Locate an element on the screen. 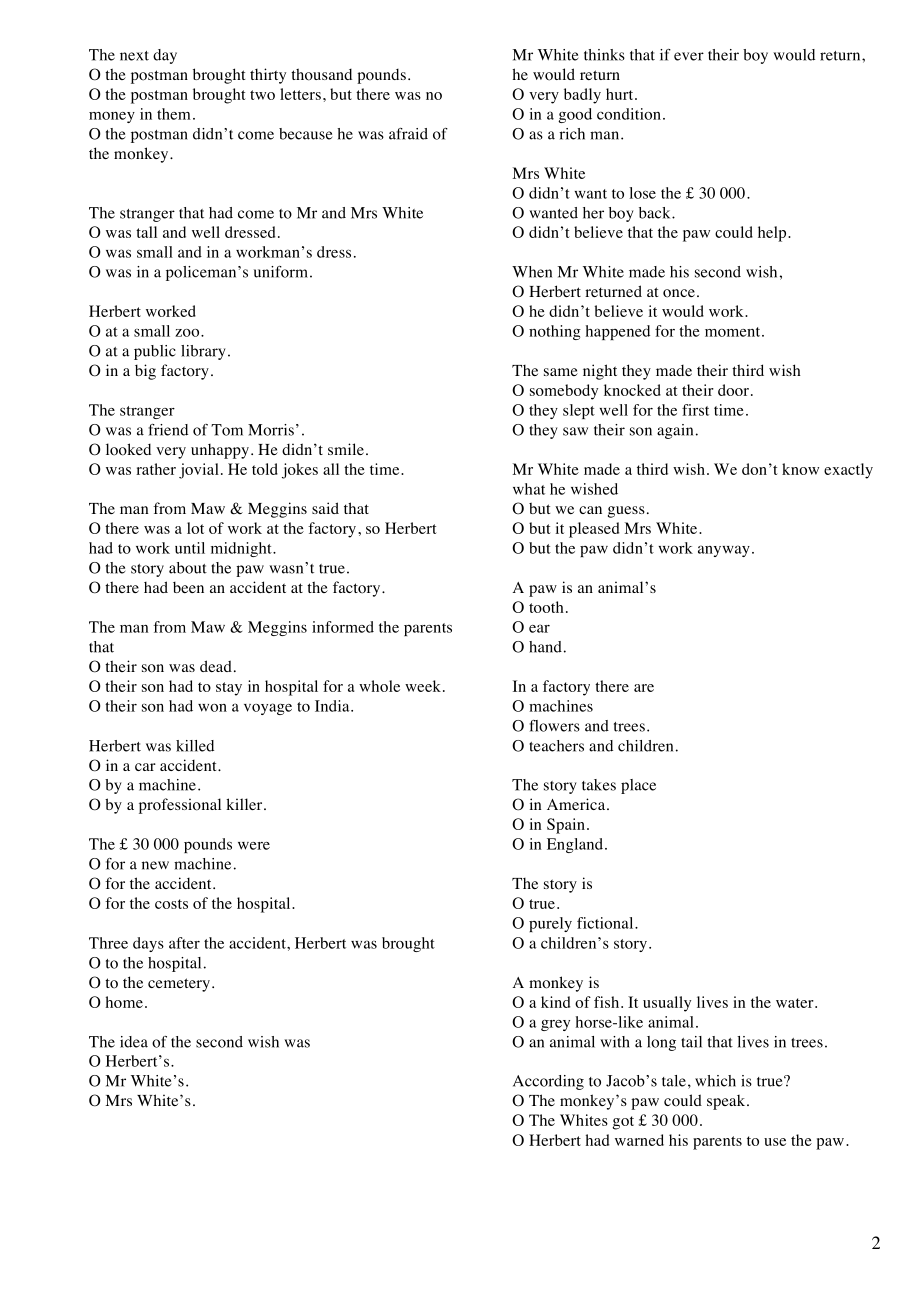  idea is located at coordinates (134, 1042).
